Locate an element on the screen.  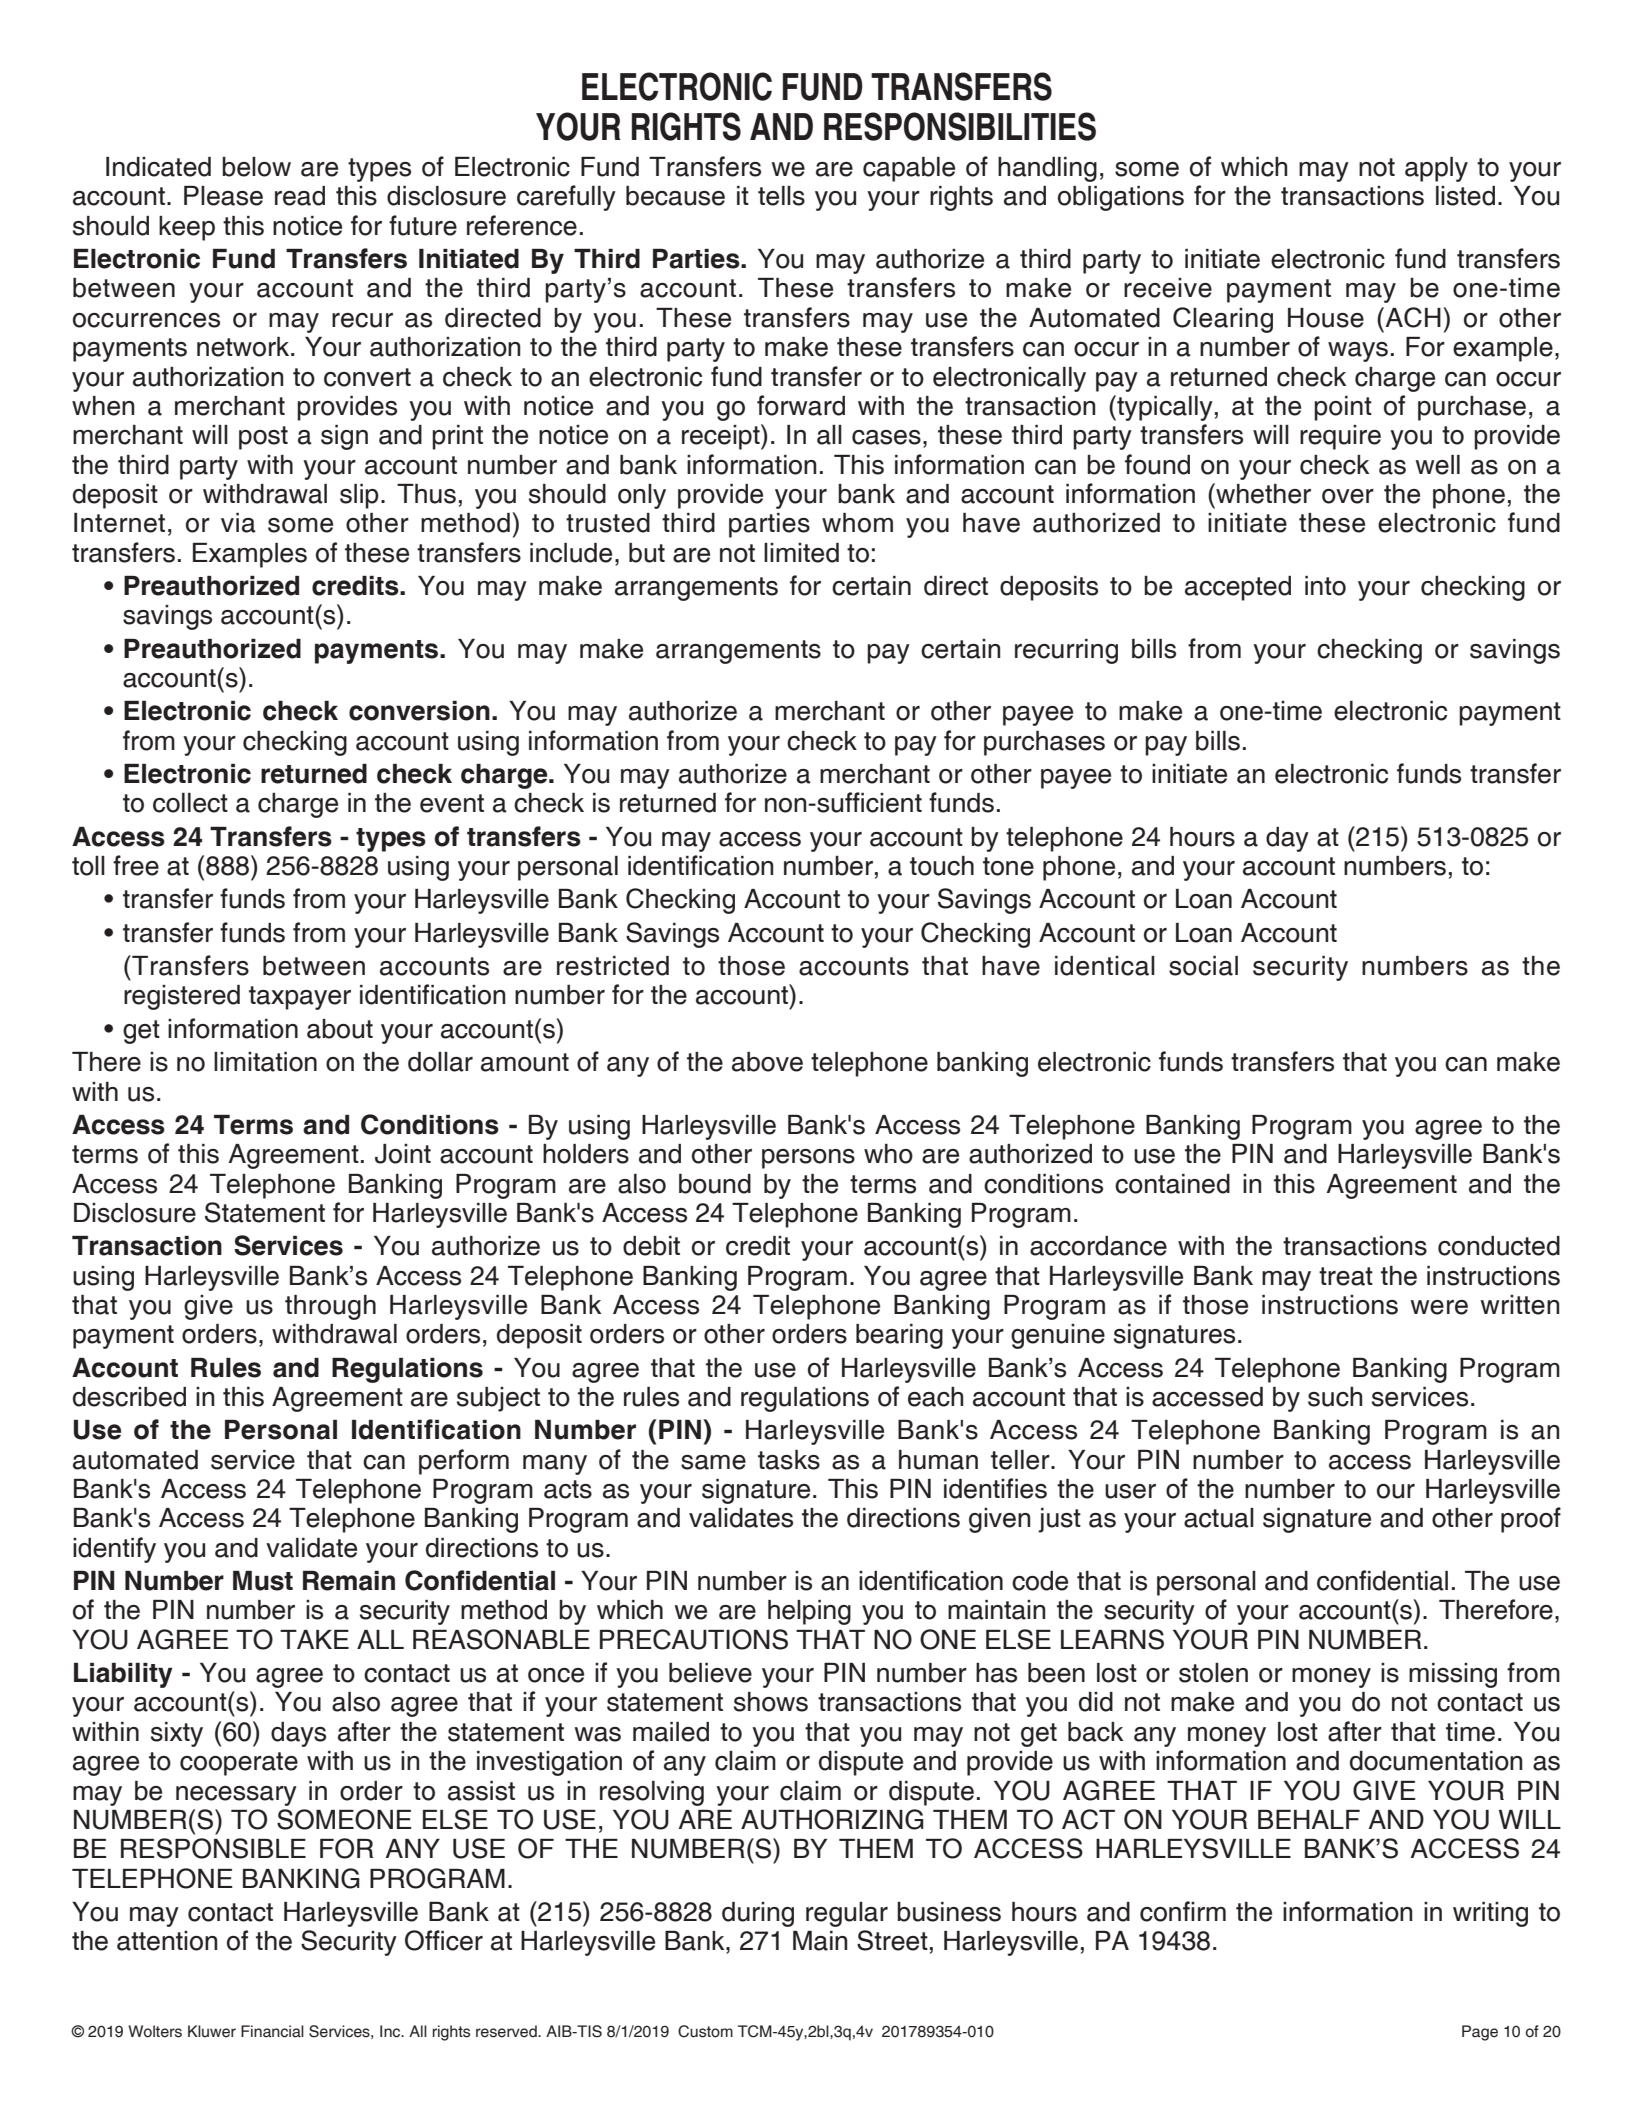
above is located at coordinates (767, 1062).
